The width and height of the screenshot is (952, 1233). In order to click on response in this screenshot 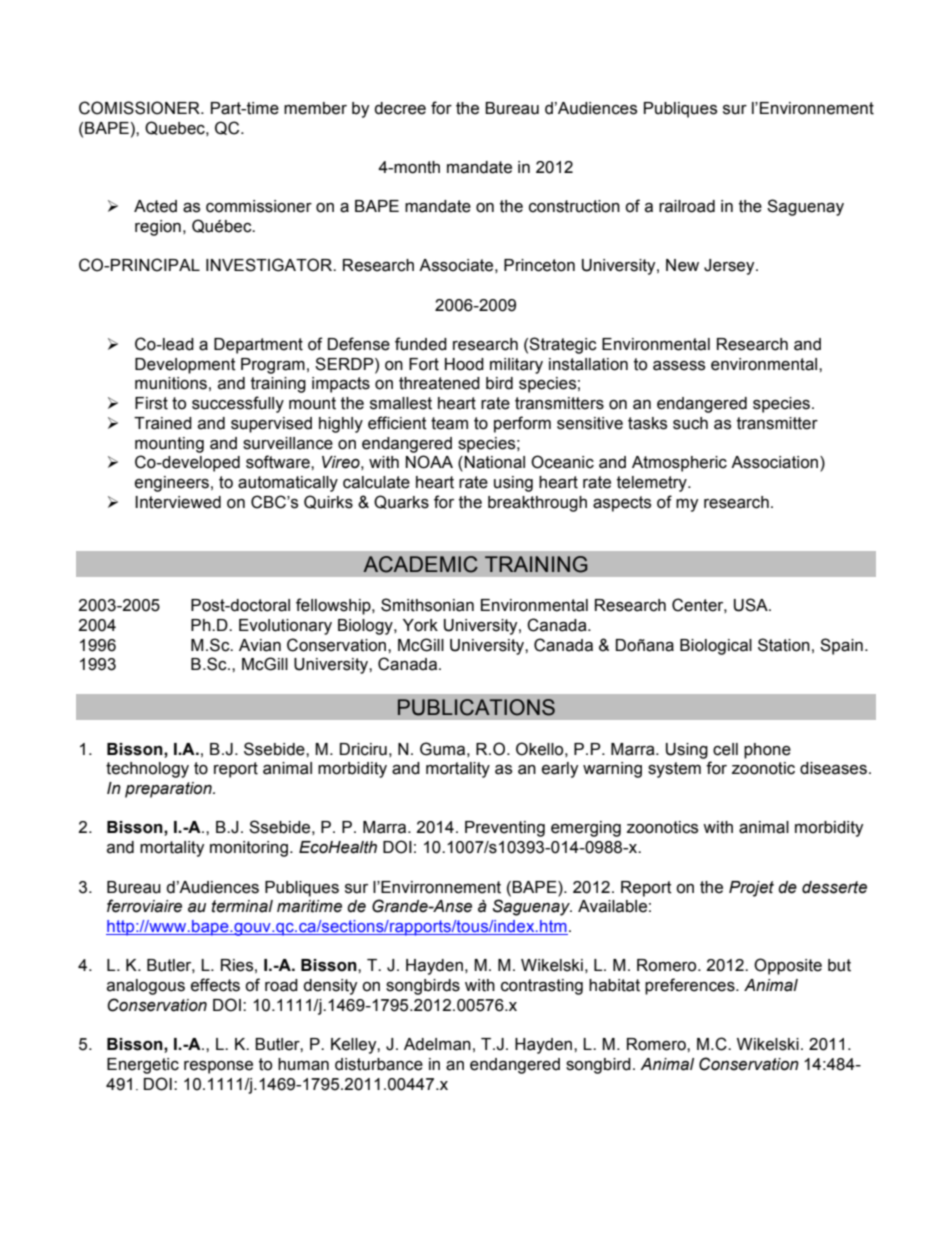, I will do `click(218, 1067)`.
